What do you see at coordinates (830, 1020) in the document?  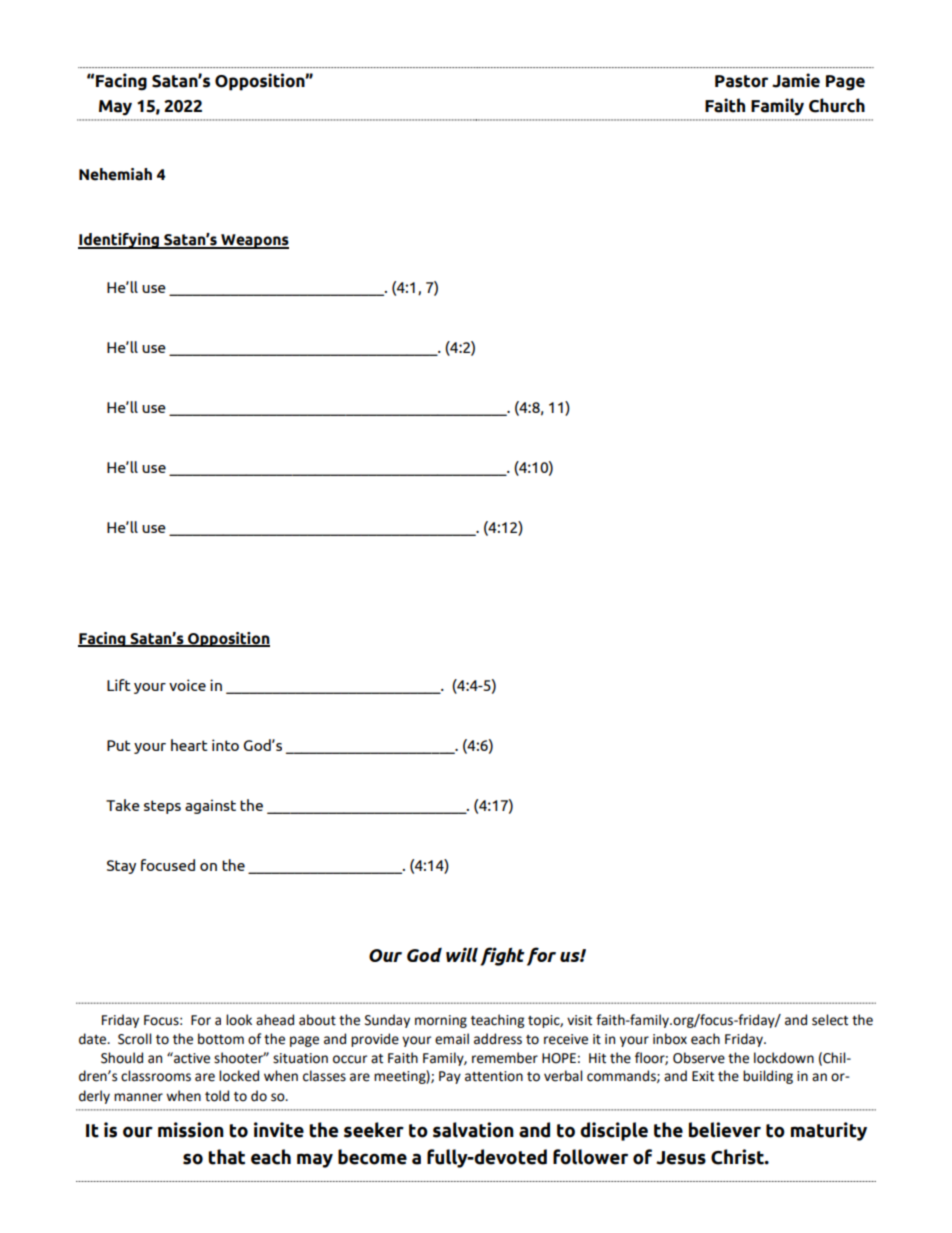 I see `select` at bounding box center [830, 1020].
